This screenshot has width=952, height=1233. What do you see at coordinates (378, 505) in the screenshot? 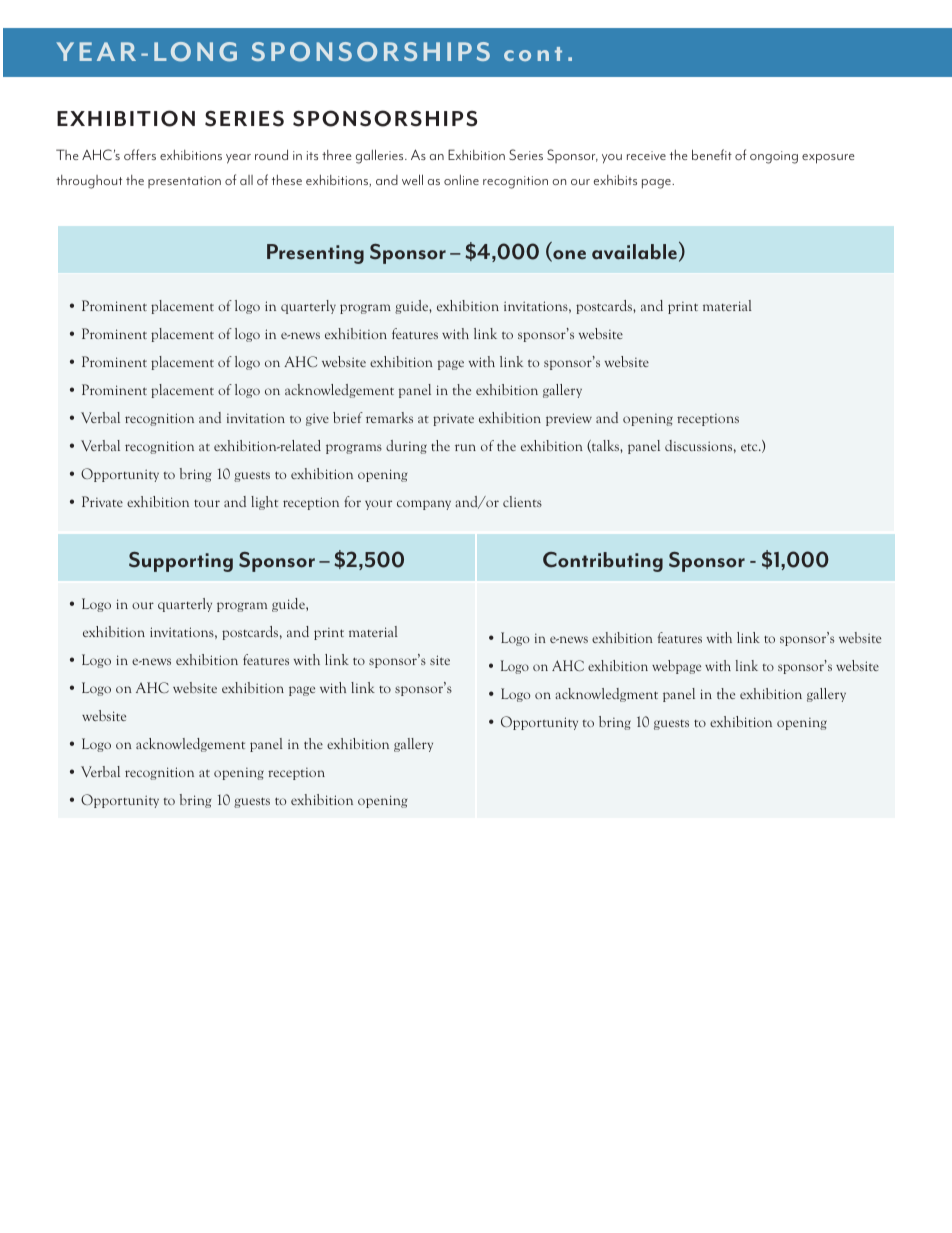
I see `your` at bounding box center [378, 505].
